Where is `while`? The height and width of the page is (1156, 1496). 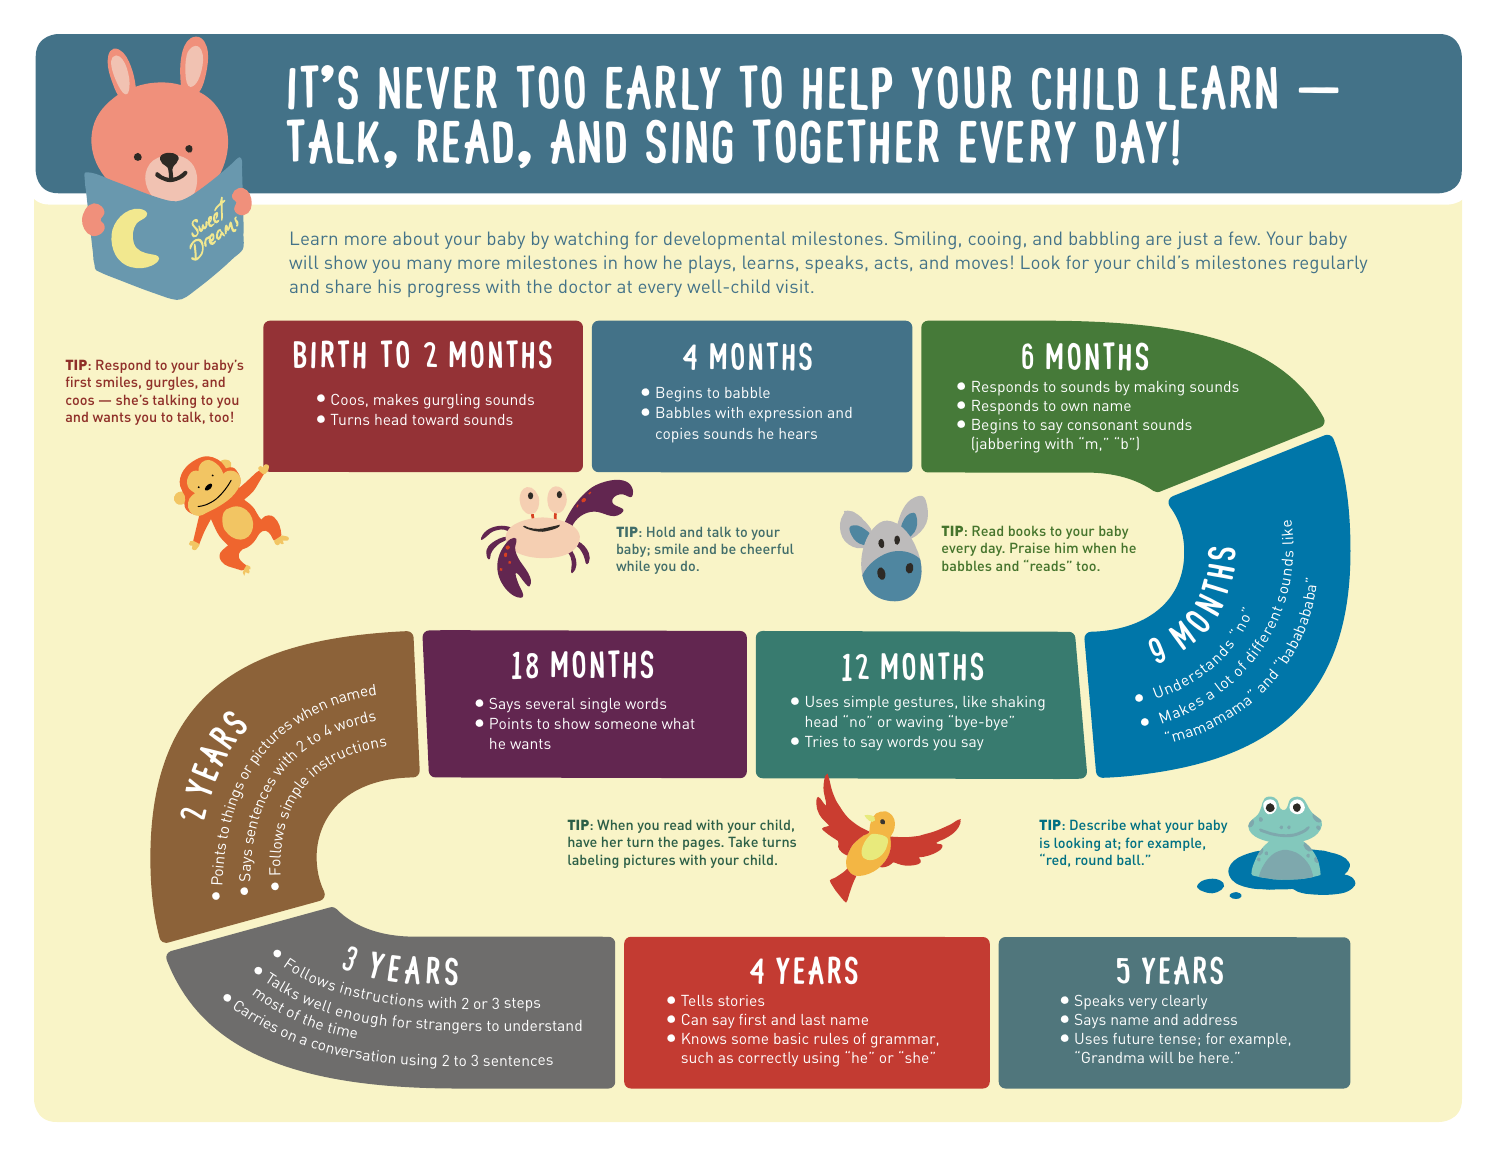
while is located at coordinates (633, 566).
